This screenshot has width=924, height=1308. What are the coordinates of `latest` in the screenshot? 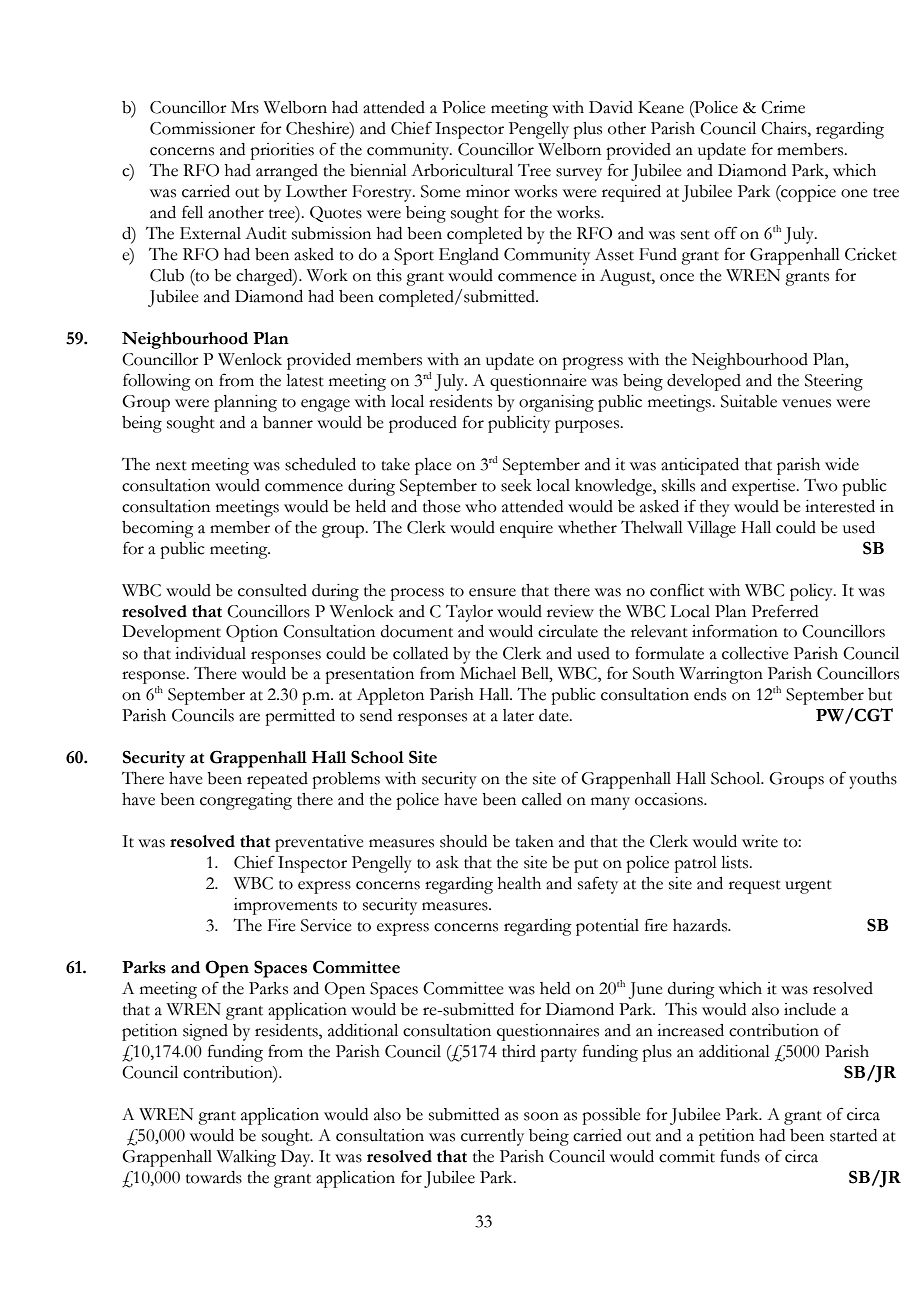 It's located at (305, 380).
